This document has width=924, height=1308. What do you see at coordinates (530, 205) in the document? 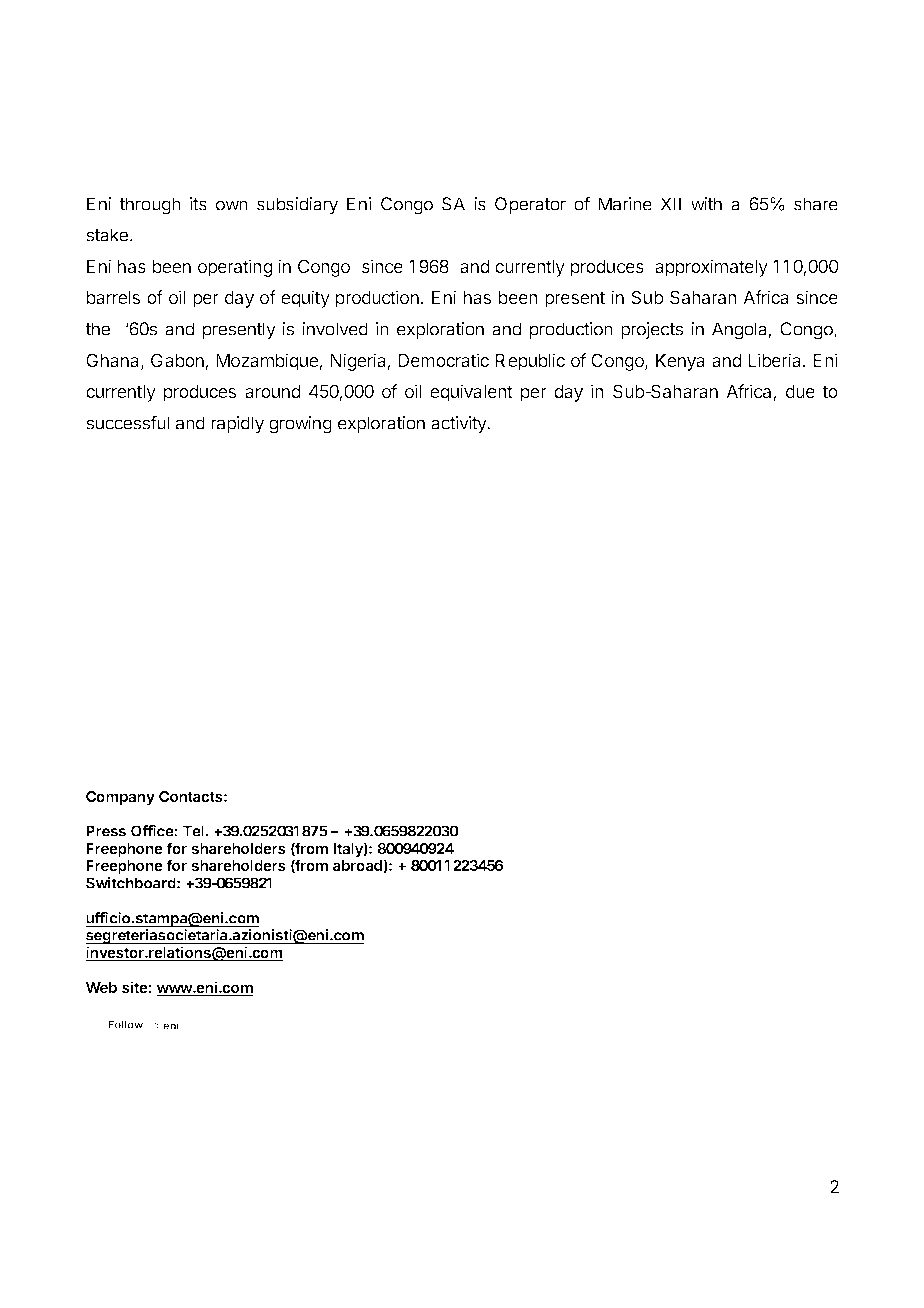
I see `Operator` at bounding box center [530, 205].
